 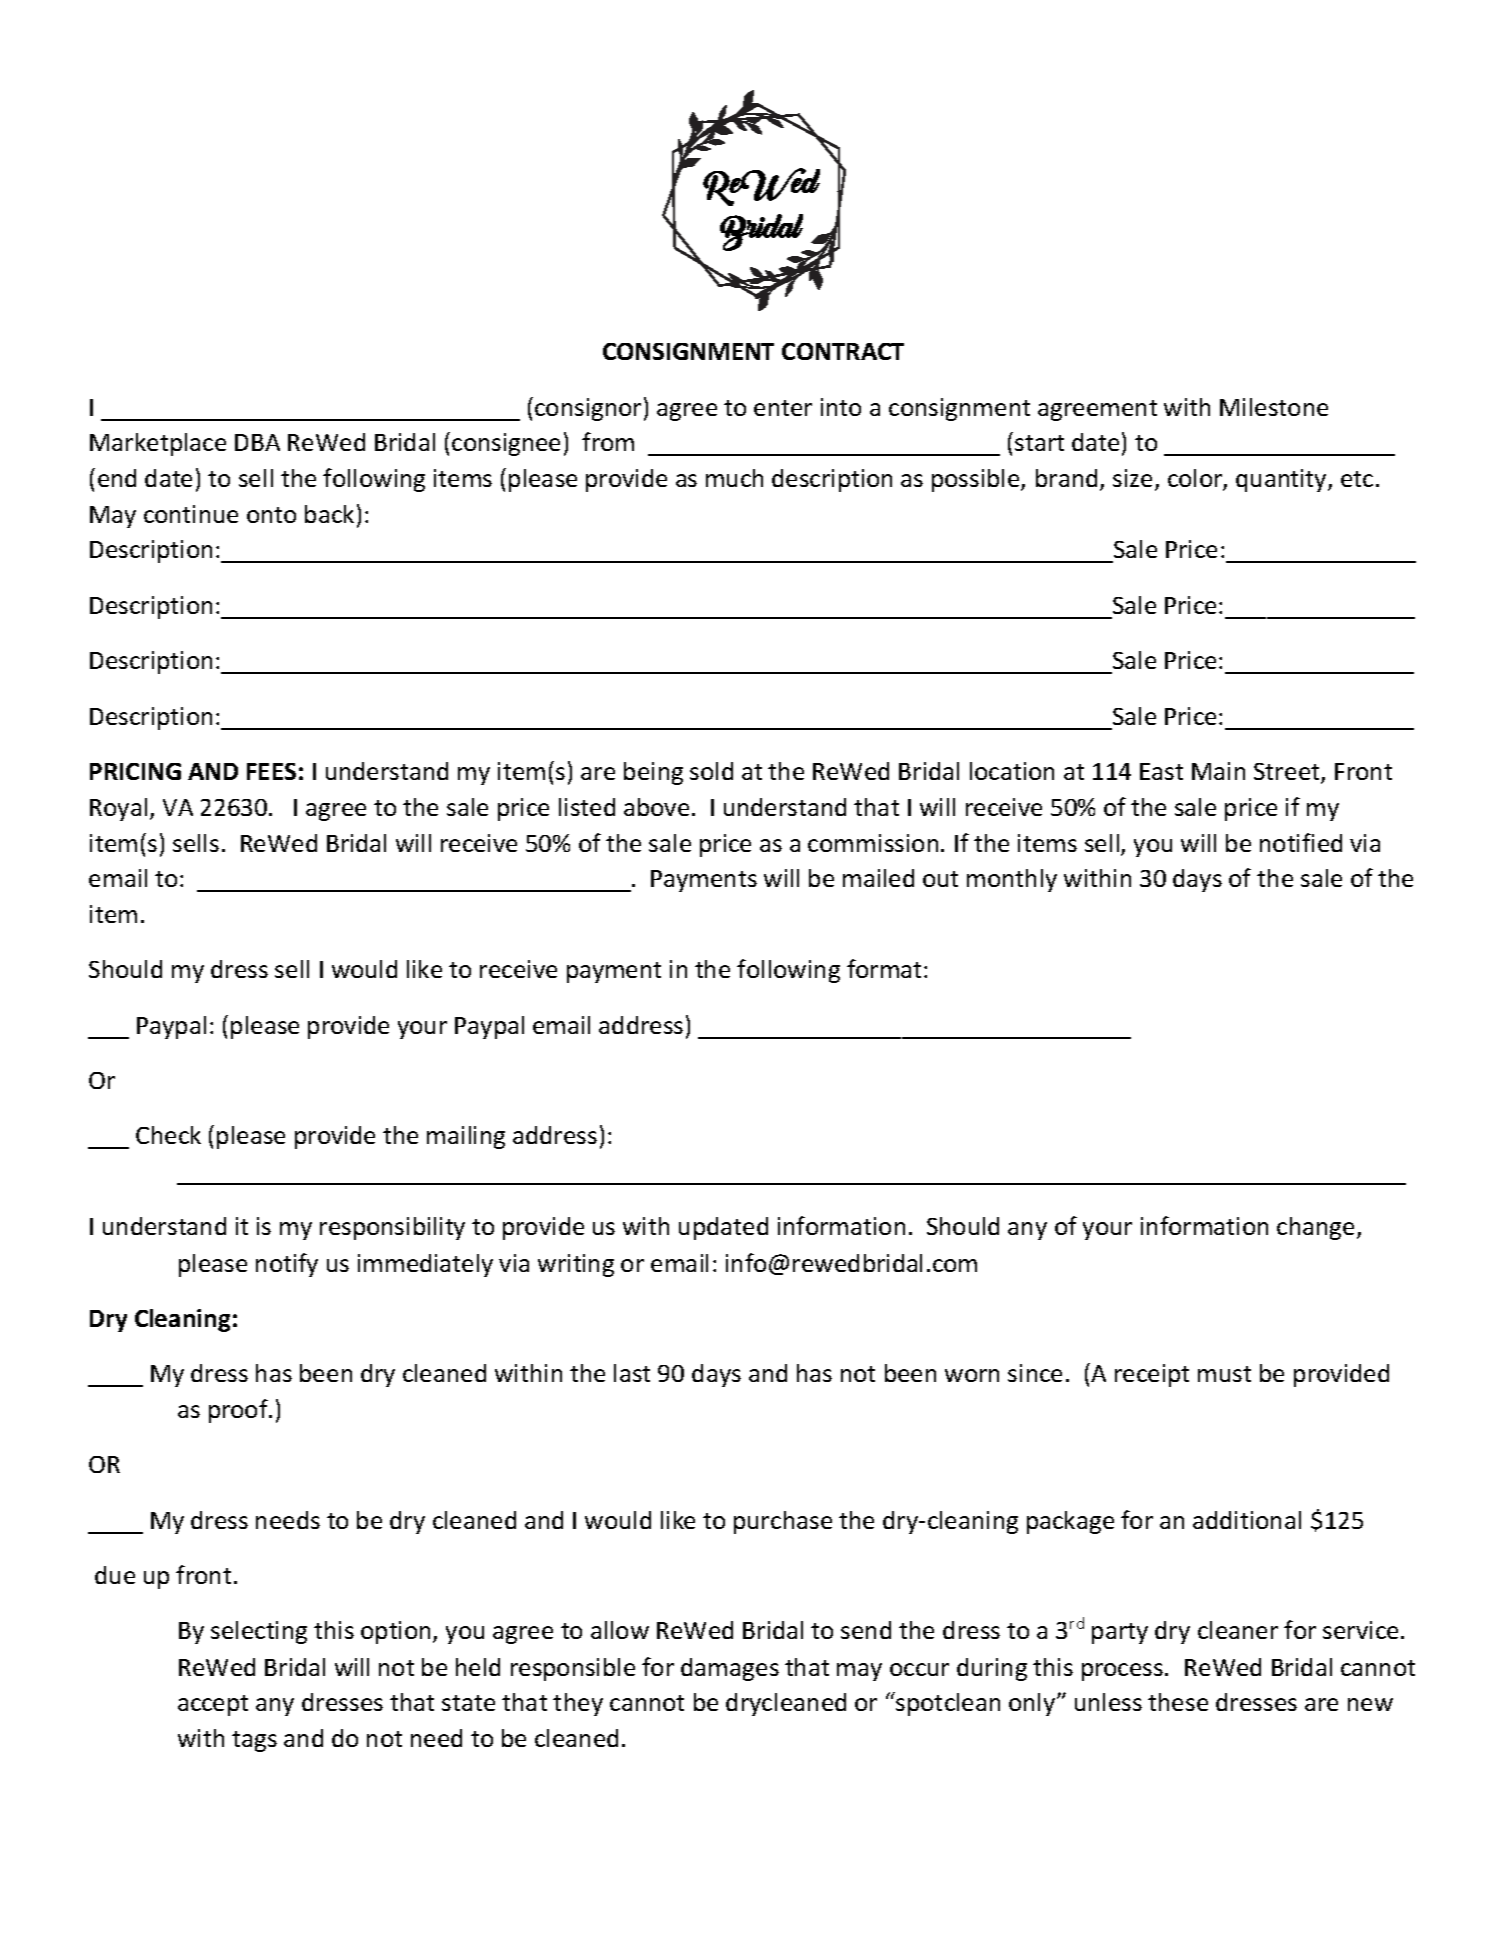 What do you see at coordinates (1178, 1702) in the screenshot?
I see `these` at bounding box center [1178, 1702].
